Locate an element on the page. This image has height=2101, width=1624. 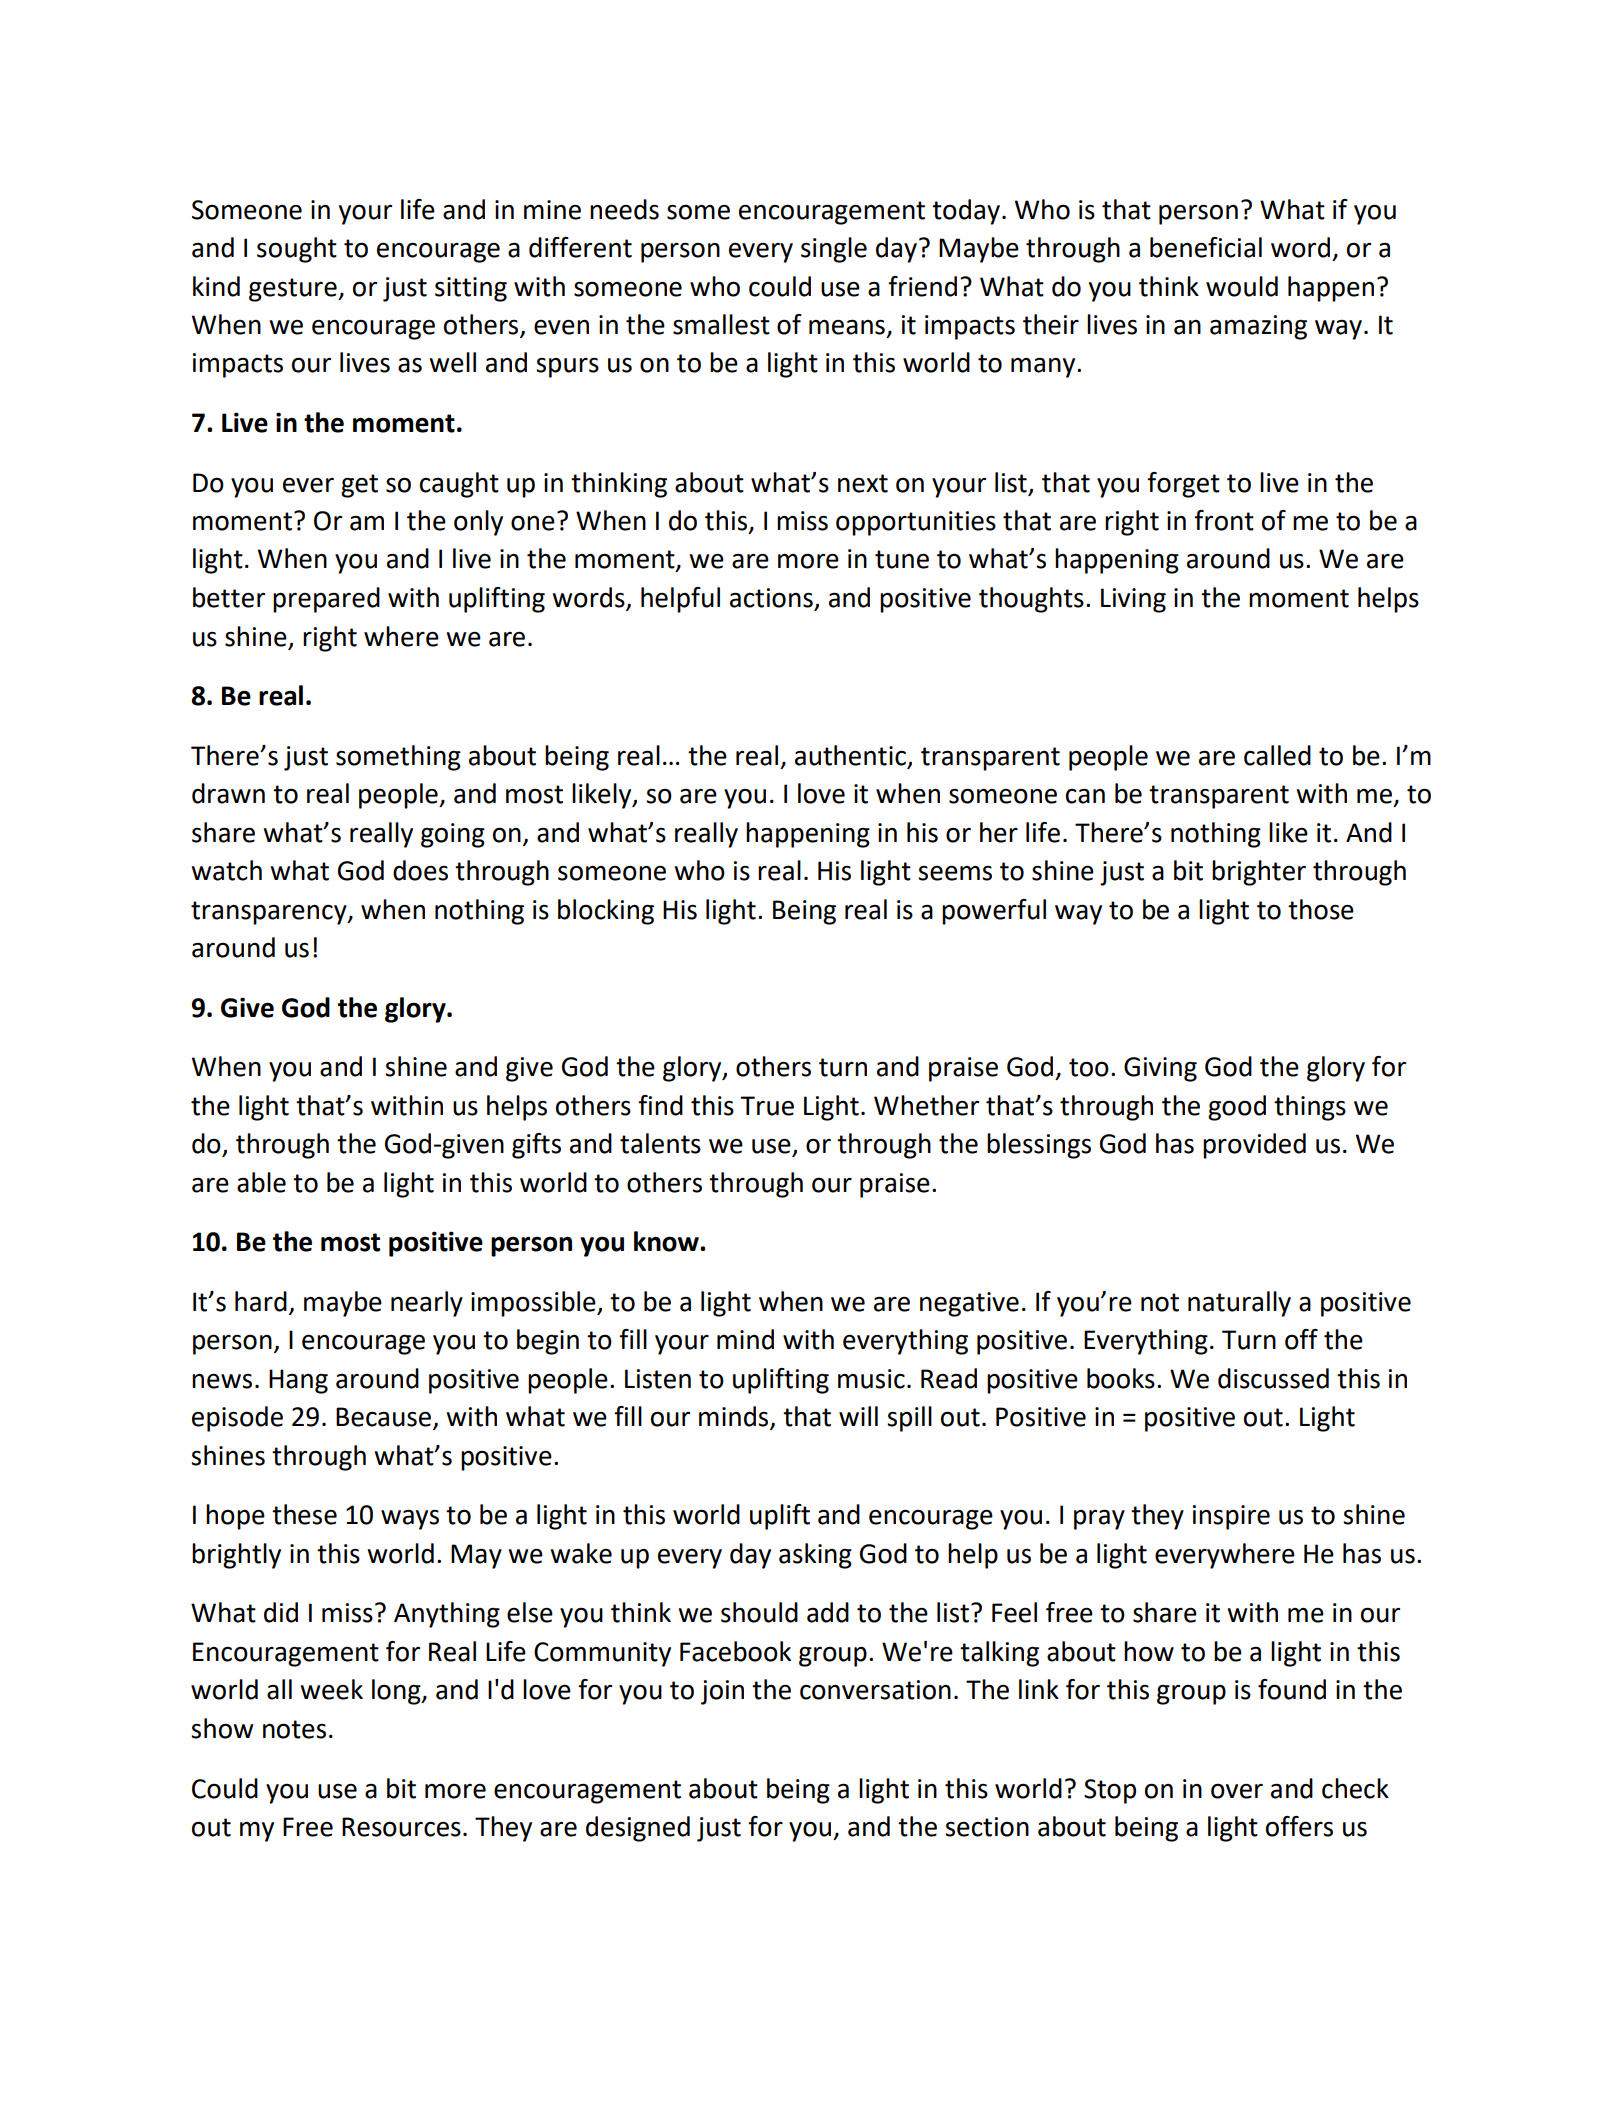
discussed is located at coordinates (1273, 1378).
